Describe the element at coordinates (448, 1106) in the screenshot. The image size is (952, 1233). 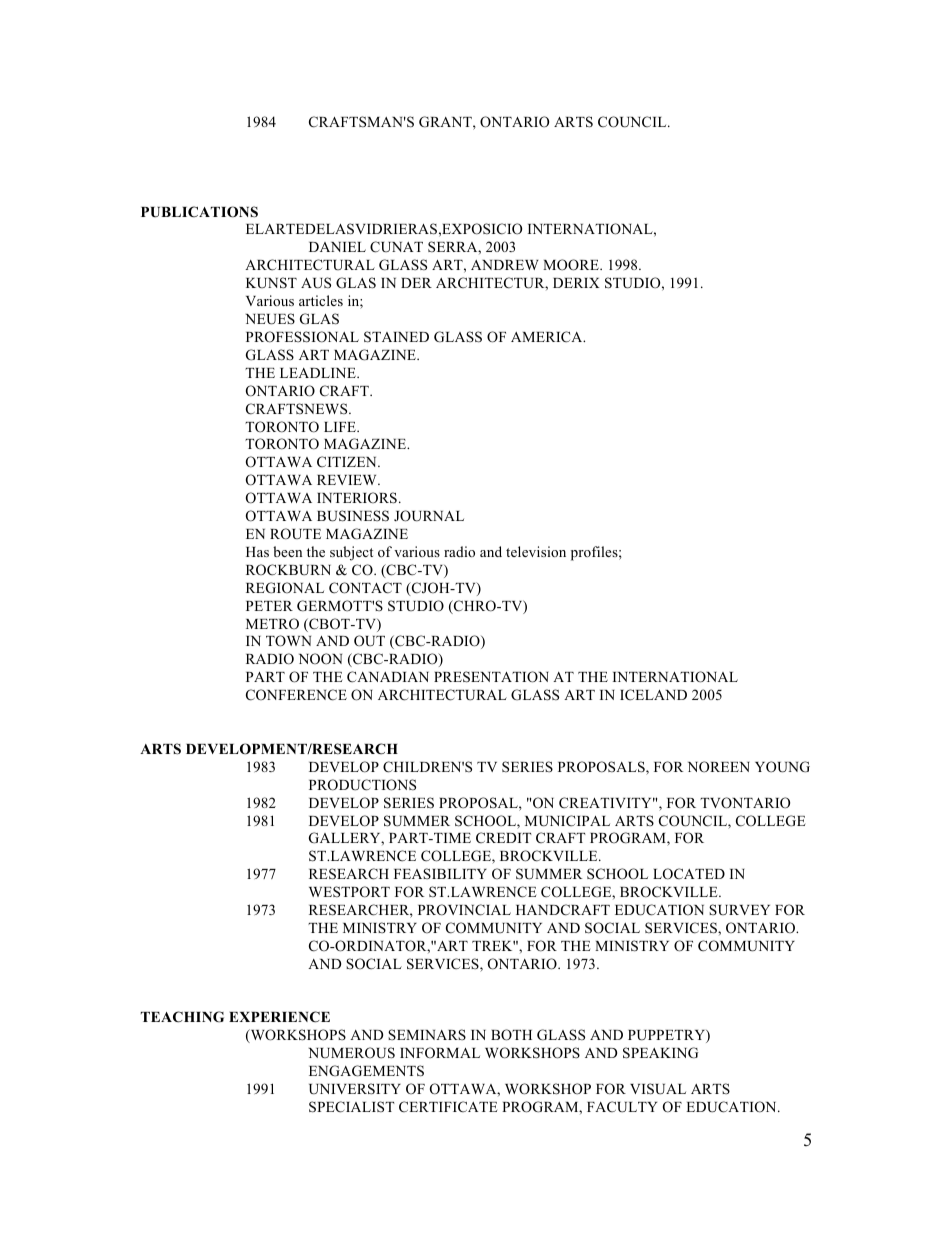
I see `CERTIFICATE` at that location.
